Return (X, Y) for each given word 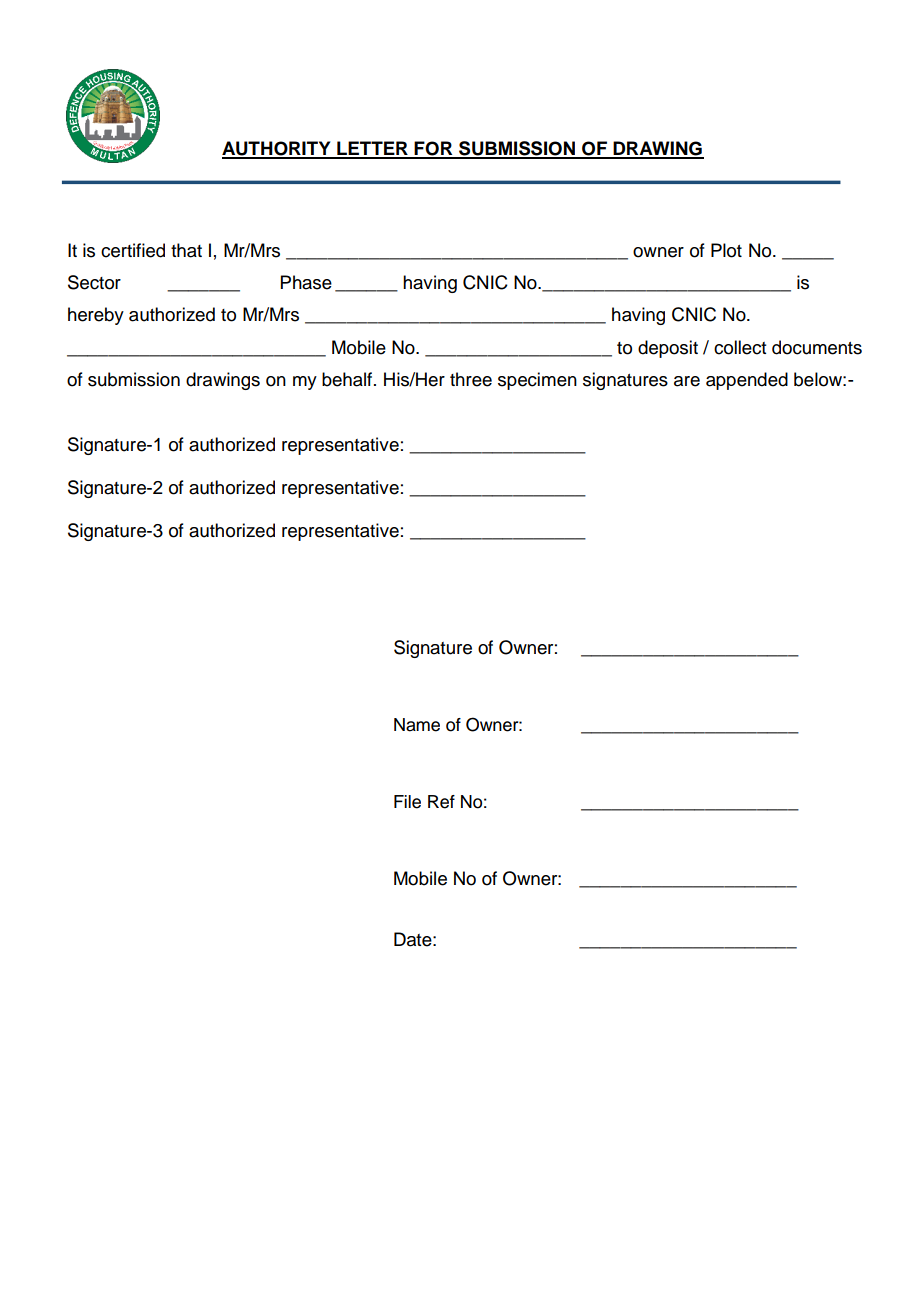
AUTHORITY (277, 149)
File (407, 802)
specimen (537, 381)
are (687, 381)
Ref (441, 802)
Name (417, 725)
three (471, 379)
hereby (96, 316)
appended (747, 381)
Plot (726, 250)
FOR (434, 149)
